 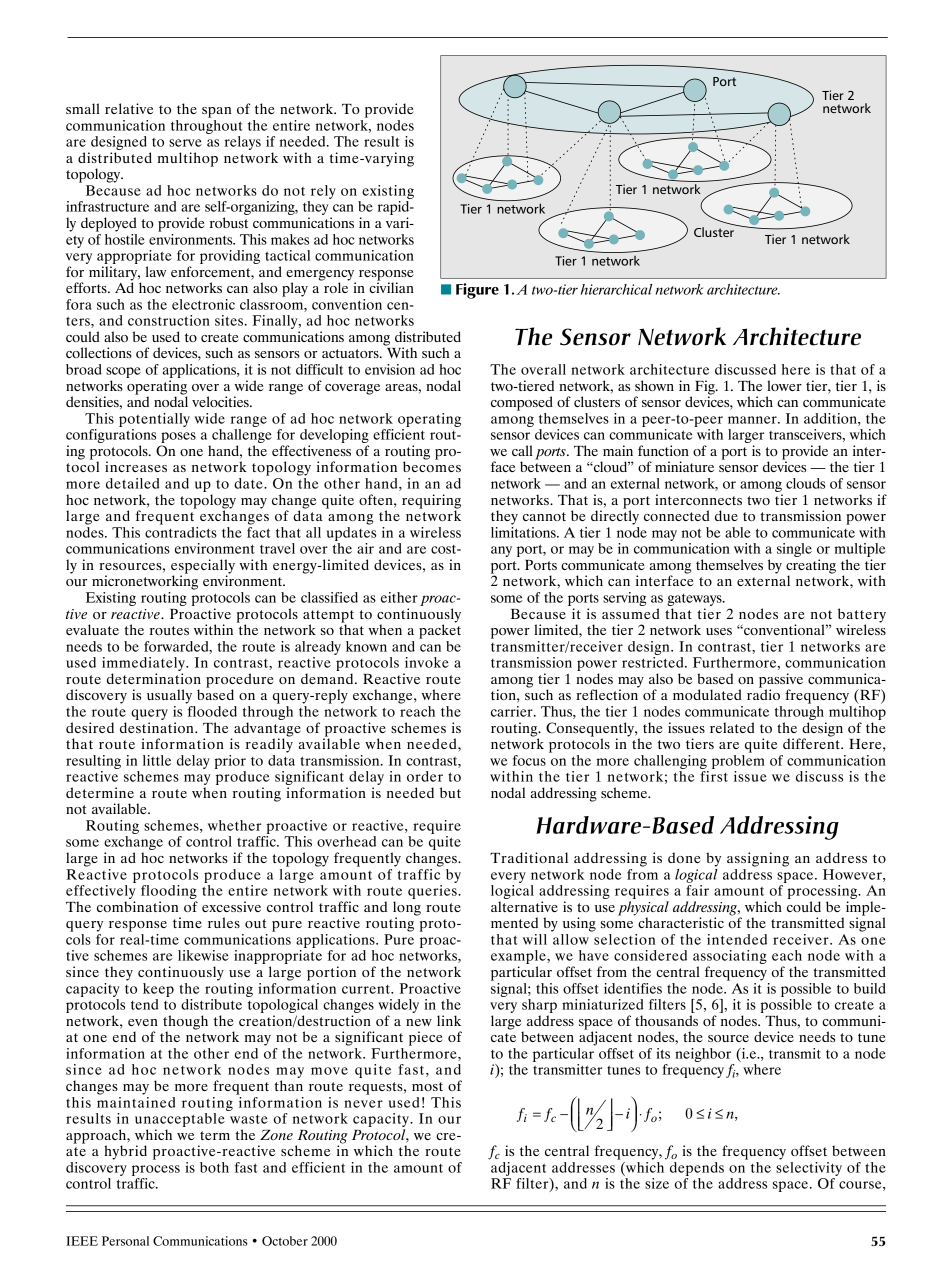 What do you see at coordinates (125, 1241) in the document?
I see `Personal` at bounding box center [125, 1241].
